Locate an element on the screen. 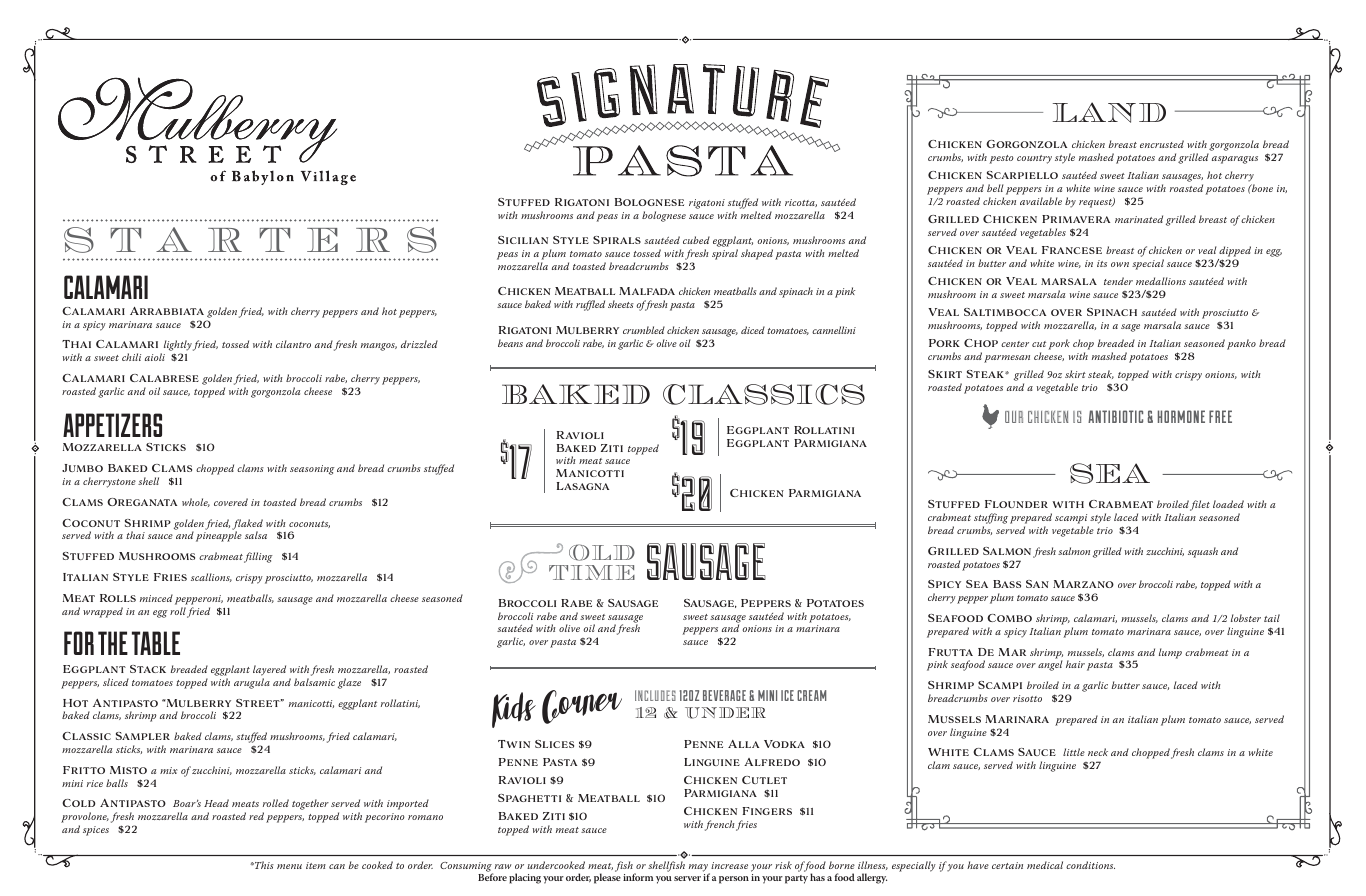 The height and width of the screenshot is (896, 1366). filet is located at coordinates (1200, 505).
